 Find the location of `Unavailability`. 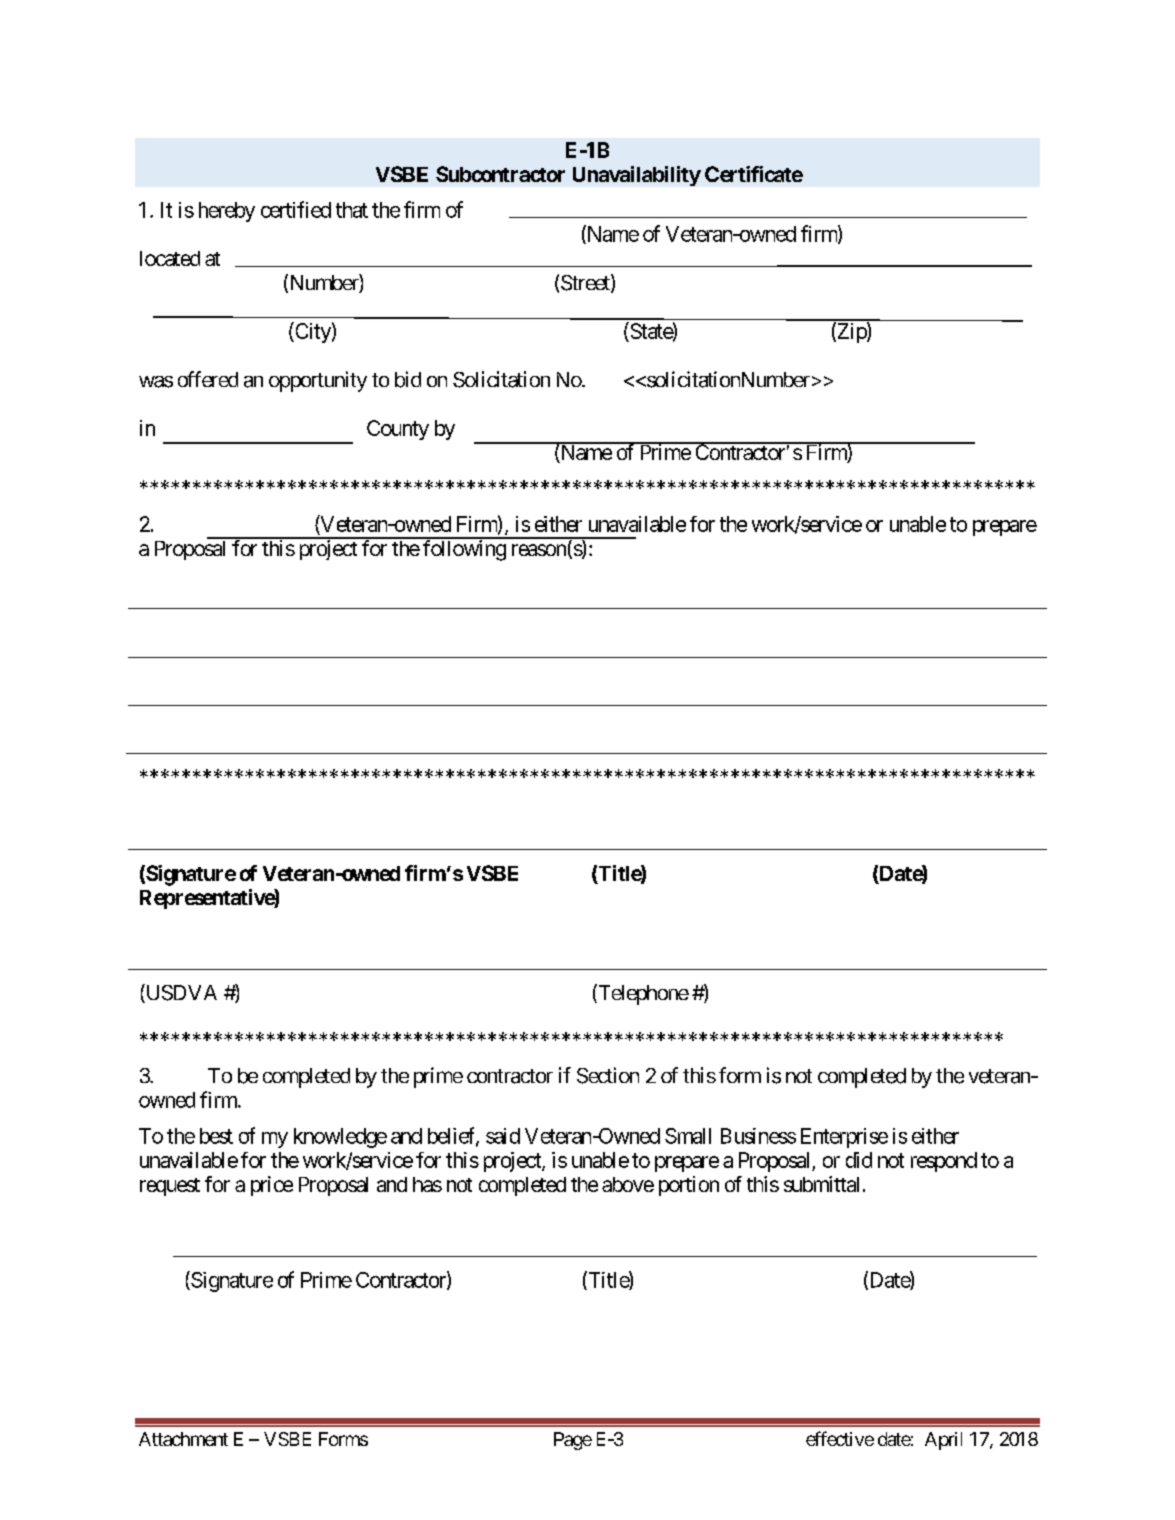

Unavailability is located at coordinates (637, 176).
